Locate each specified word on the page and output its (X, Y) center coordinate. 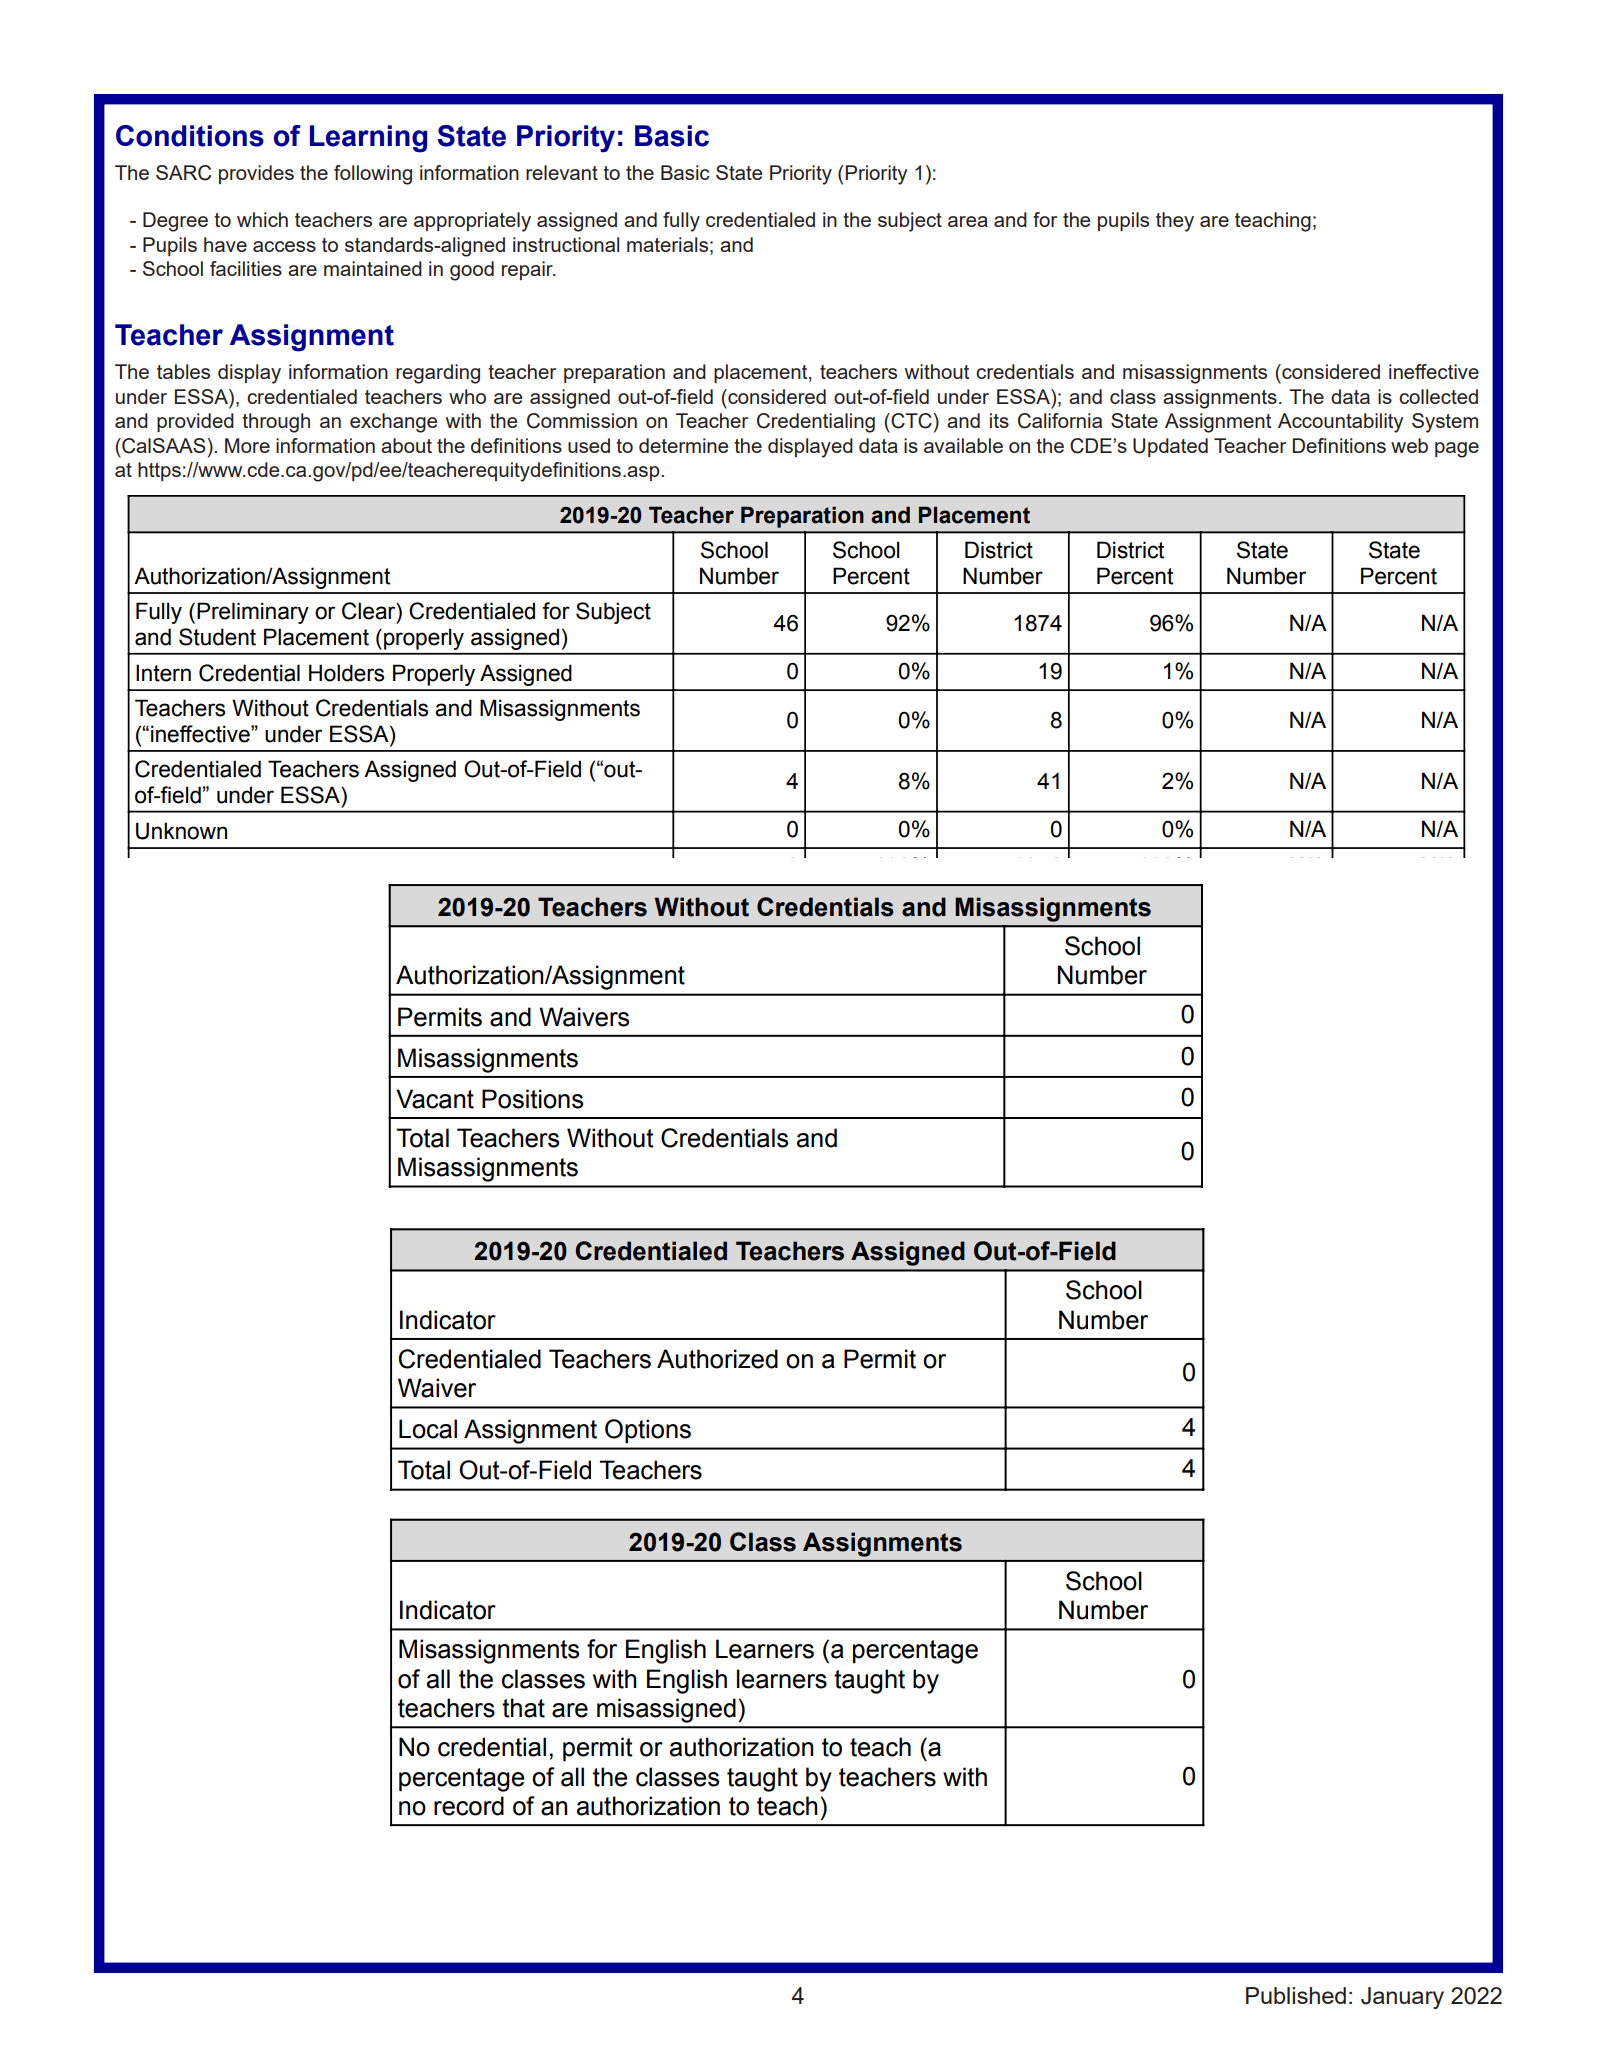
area (968, 221)
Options (648, 1431)
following (373, 175)
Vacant (435, 1099)
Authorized (717, 1359)
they (1175, 222)
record (469, 1806)
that (523, 1708)
